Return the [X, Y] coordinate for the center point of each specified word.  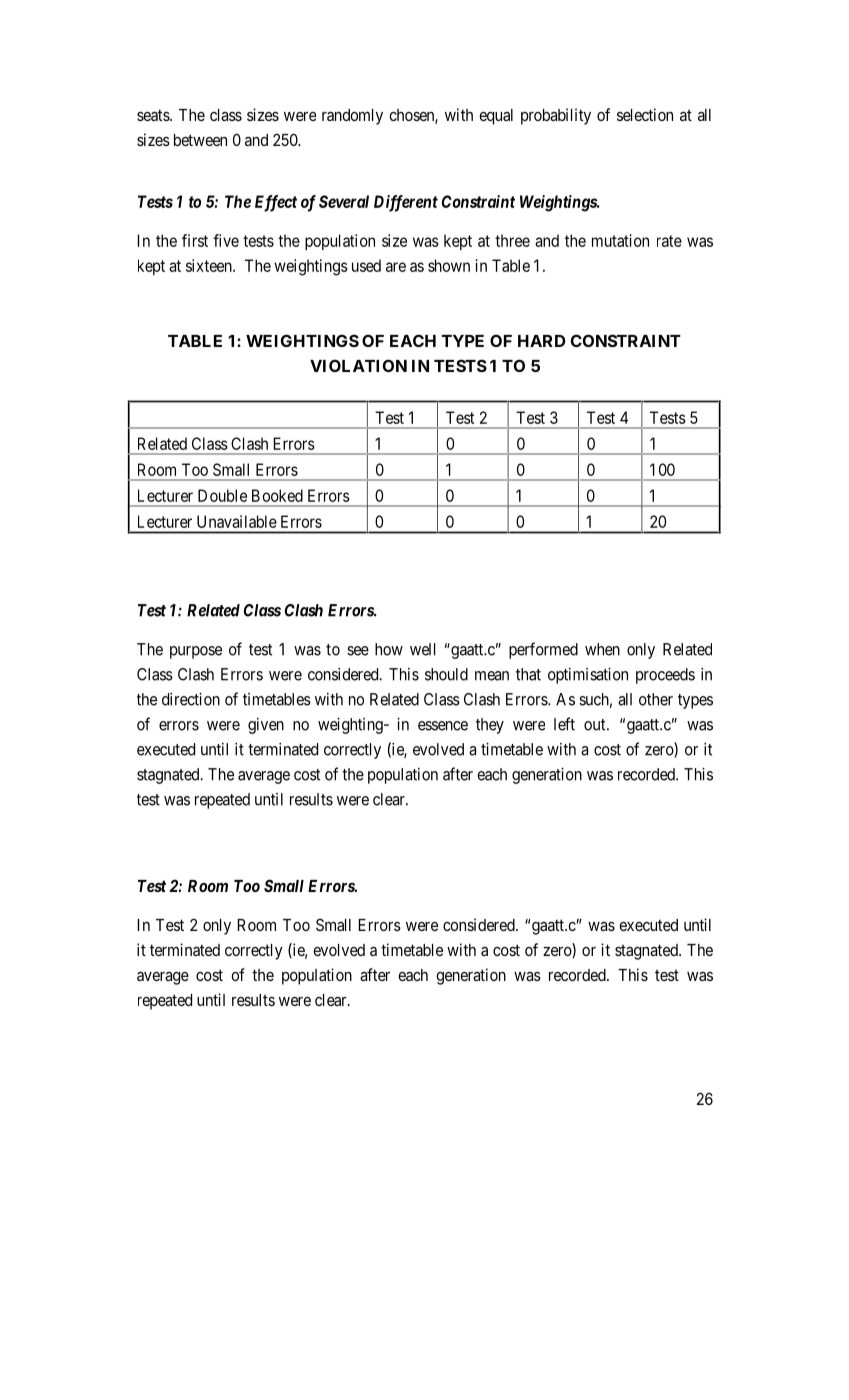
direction [191, 699]
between [200, 140]
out [596, 725]
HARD [541, 341]
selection [645, 114]
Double [222, 495]
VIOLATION [358, 365]
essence [443, 726]
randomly [352, 117]
